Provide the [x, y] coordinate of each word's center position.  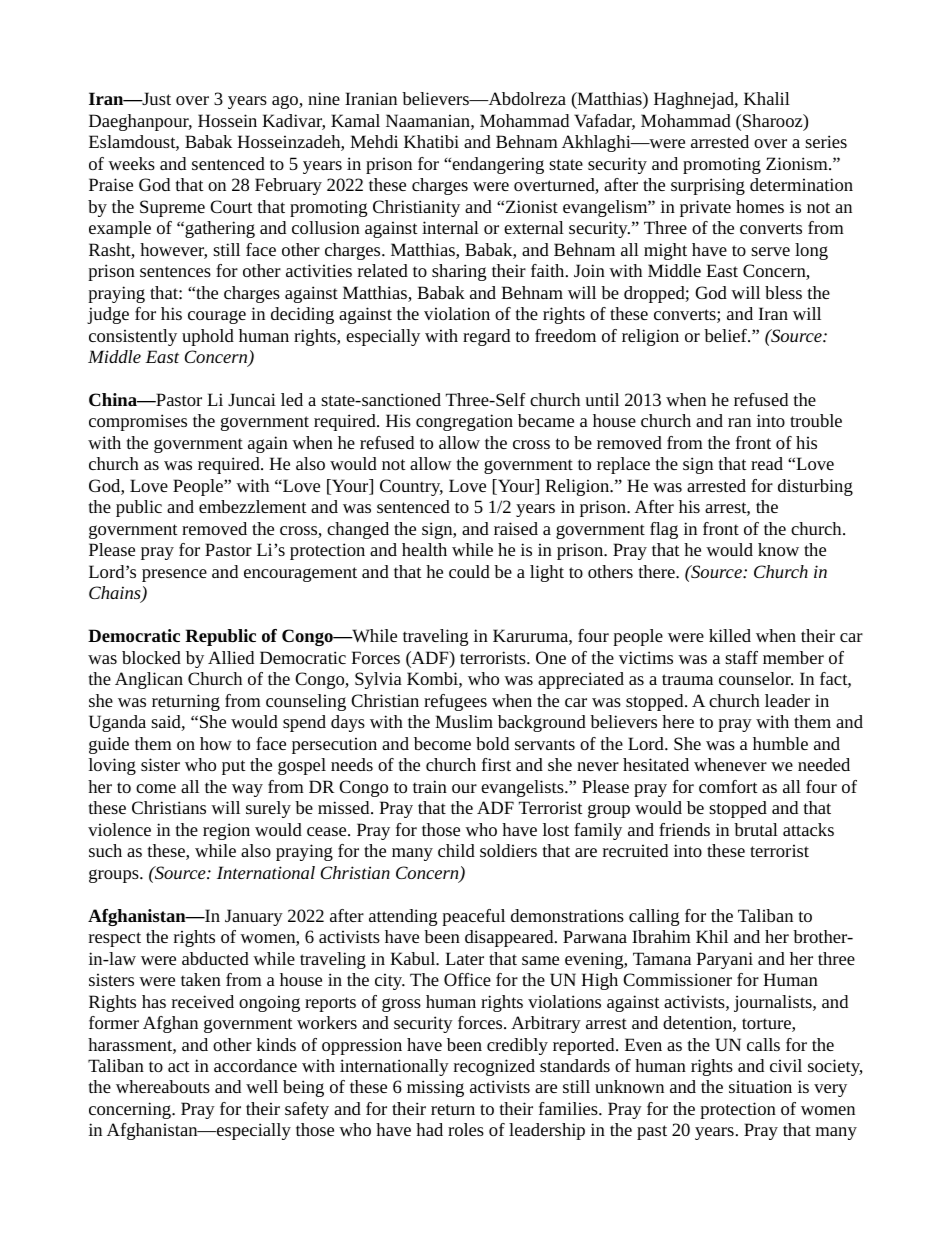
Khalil [767, 98]
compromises [138, 422]
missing [435, 1088]
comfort [728, 786]
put [234, 767]
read [767, 463]
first [496, 764]
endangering [497, 165]
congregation [464, 422]
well [262, 1086]
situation [760, 1086]
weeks [131, 163]
